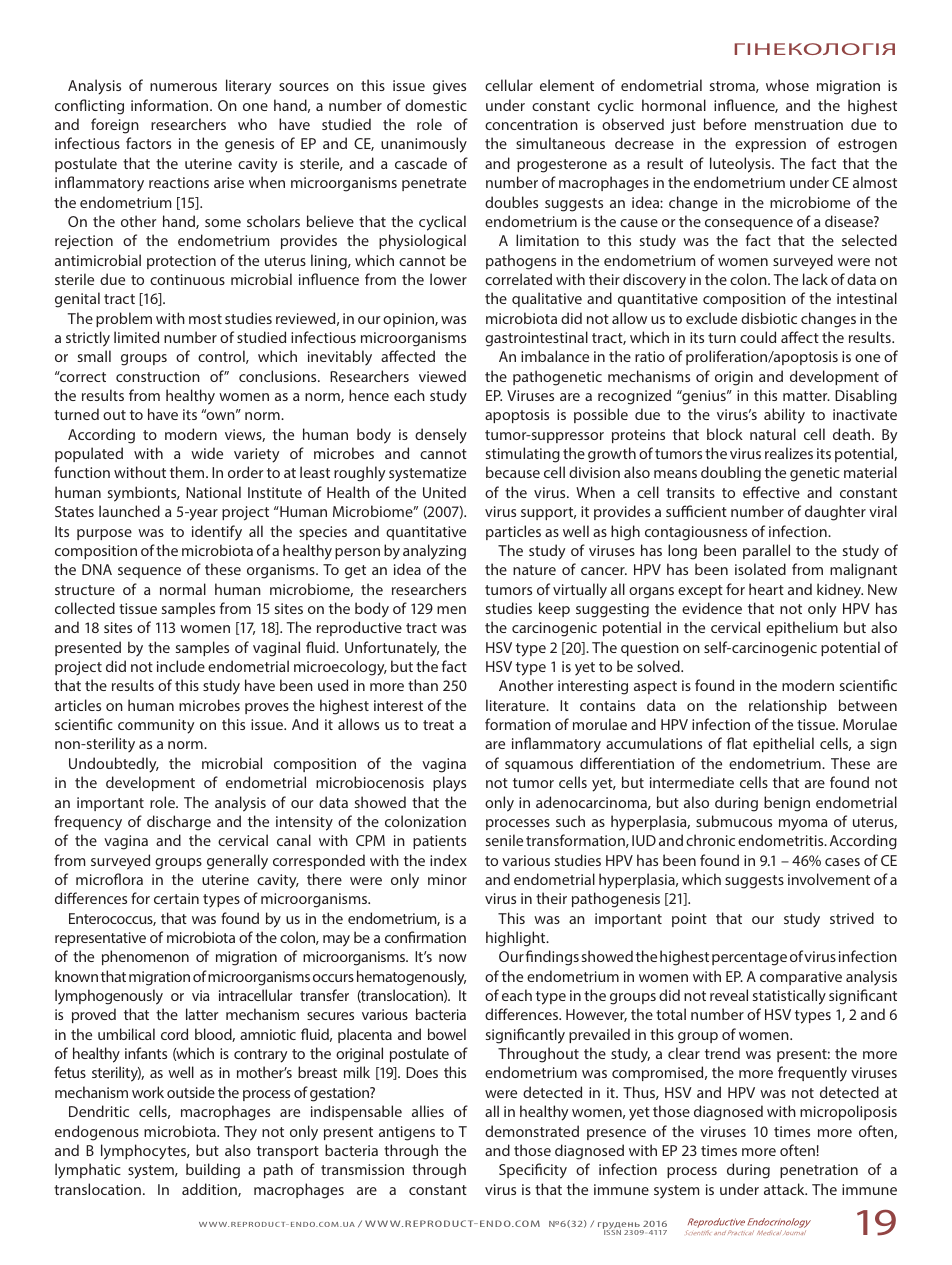 The height and width of the image is (1265, 952). I want to click on numerous, so click(183, 87).
